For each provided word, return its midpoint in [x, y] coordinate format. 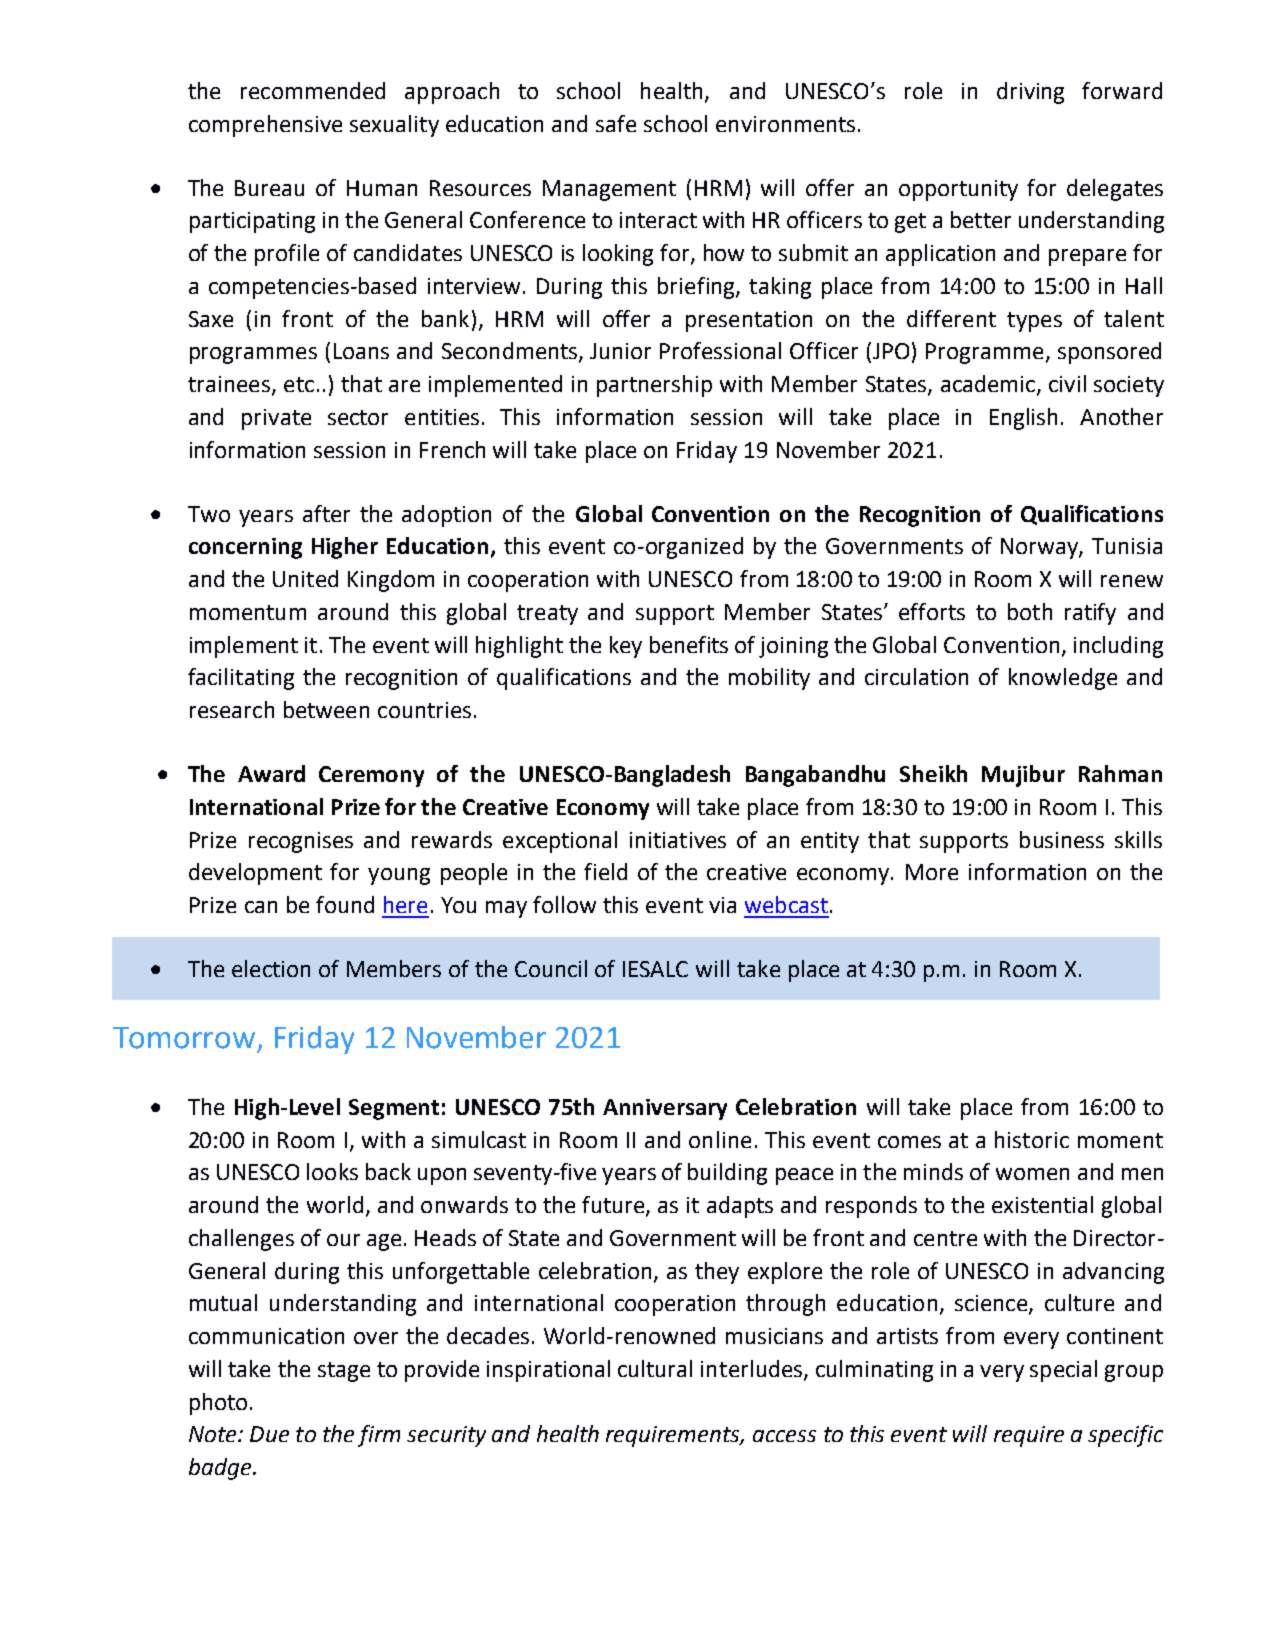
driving [1030, 93]
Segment [394, 1109]
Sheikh [933, 773]
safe [616, 123]
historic [1032, 1139]
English [1023, 419]
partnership [654, 386]
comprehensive [265, 126]
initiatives [678, 840]
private [276, 419]
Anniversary [665, 1109]
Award [271, 773]
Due [269, 1434]
